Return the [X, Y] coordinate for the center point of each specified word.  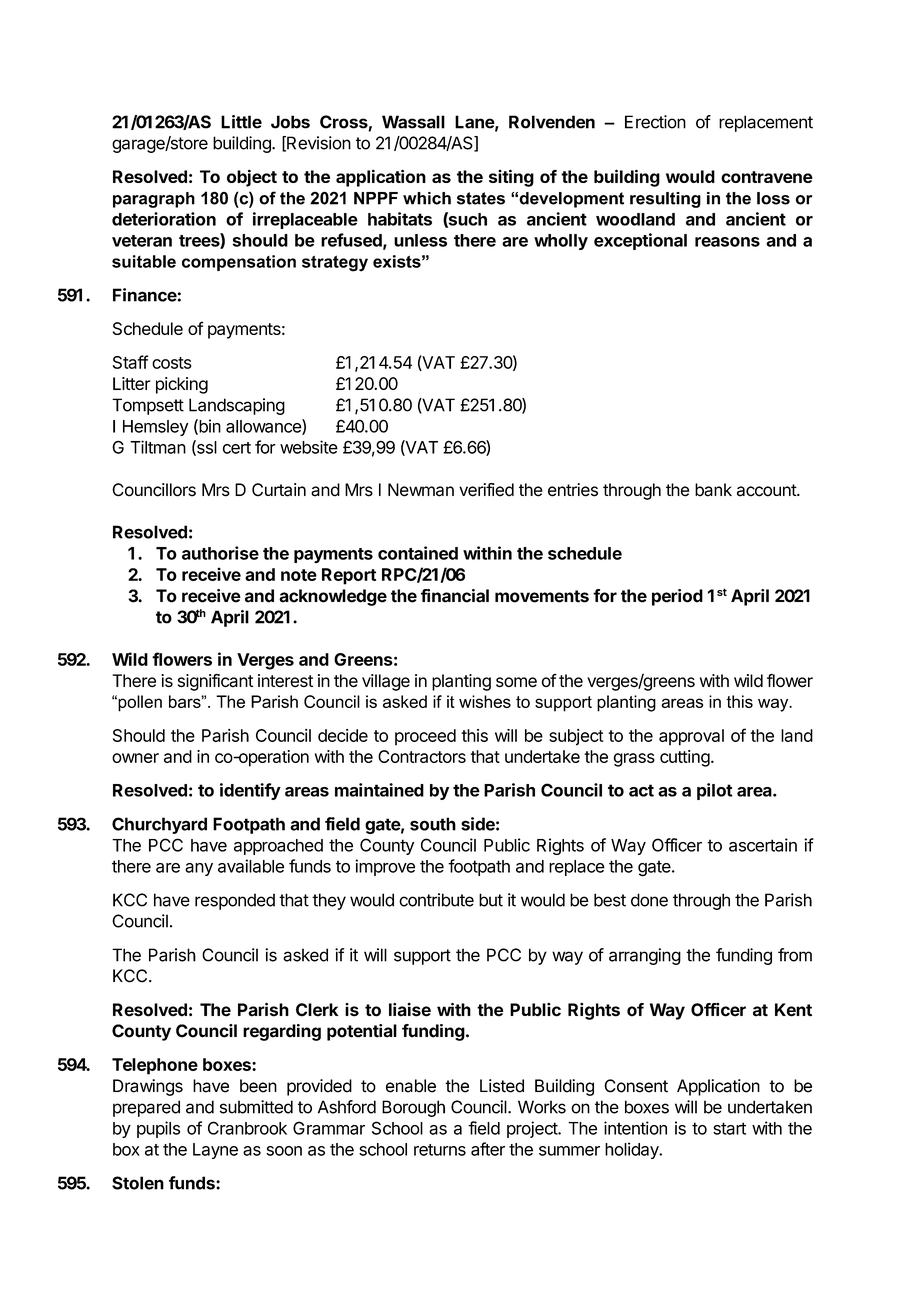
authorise [220, 553]
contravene [767, 177]
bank [713, 490]
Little [241, 122]
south [433, 824]
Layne [215, 1151]
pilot [714, 791]
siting [511, 178]
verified [486, 490]
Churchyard [159, 825]
